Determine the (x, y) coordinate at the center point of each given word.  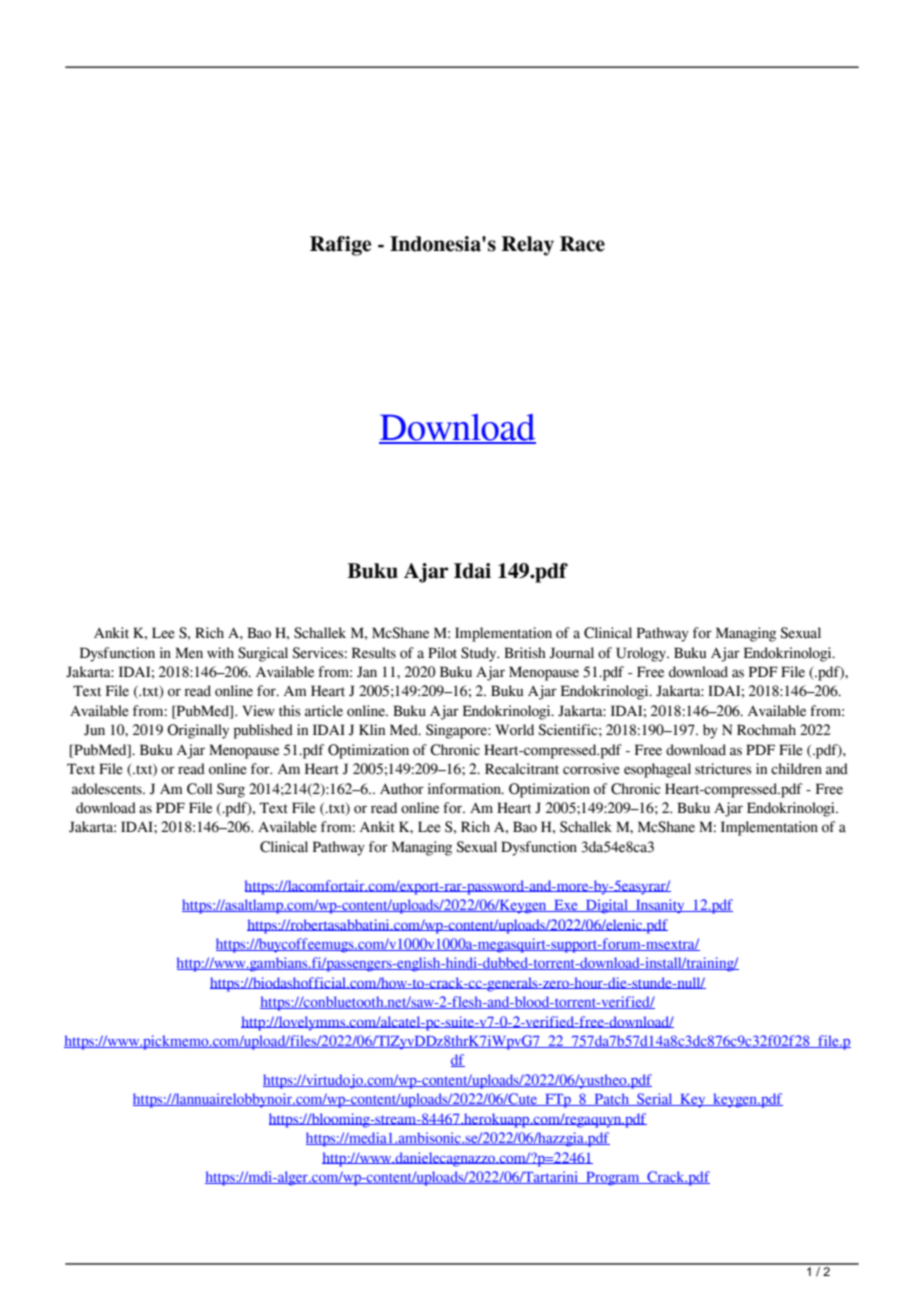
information (465, 789)
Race (582, 244)
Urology (642, 654)
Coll (199, 789)
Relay (527, 246)
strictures (723, 769)
